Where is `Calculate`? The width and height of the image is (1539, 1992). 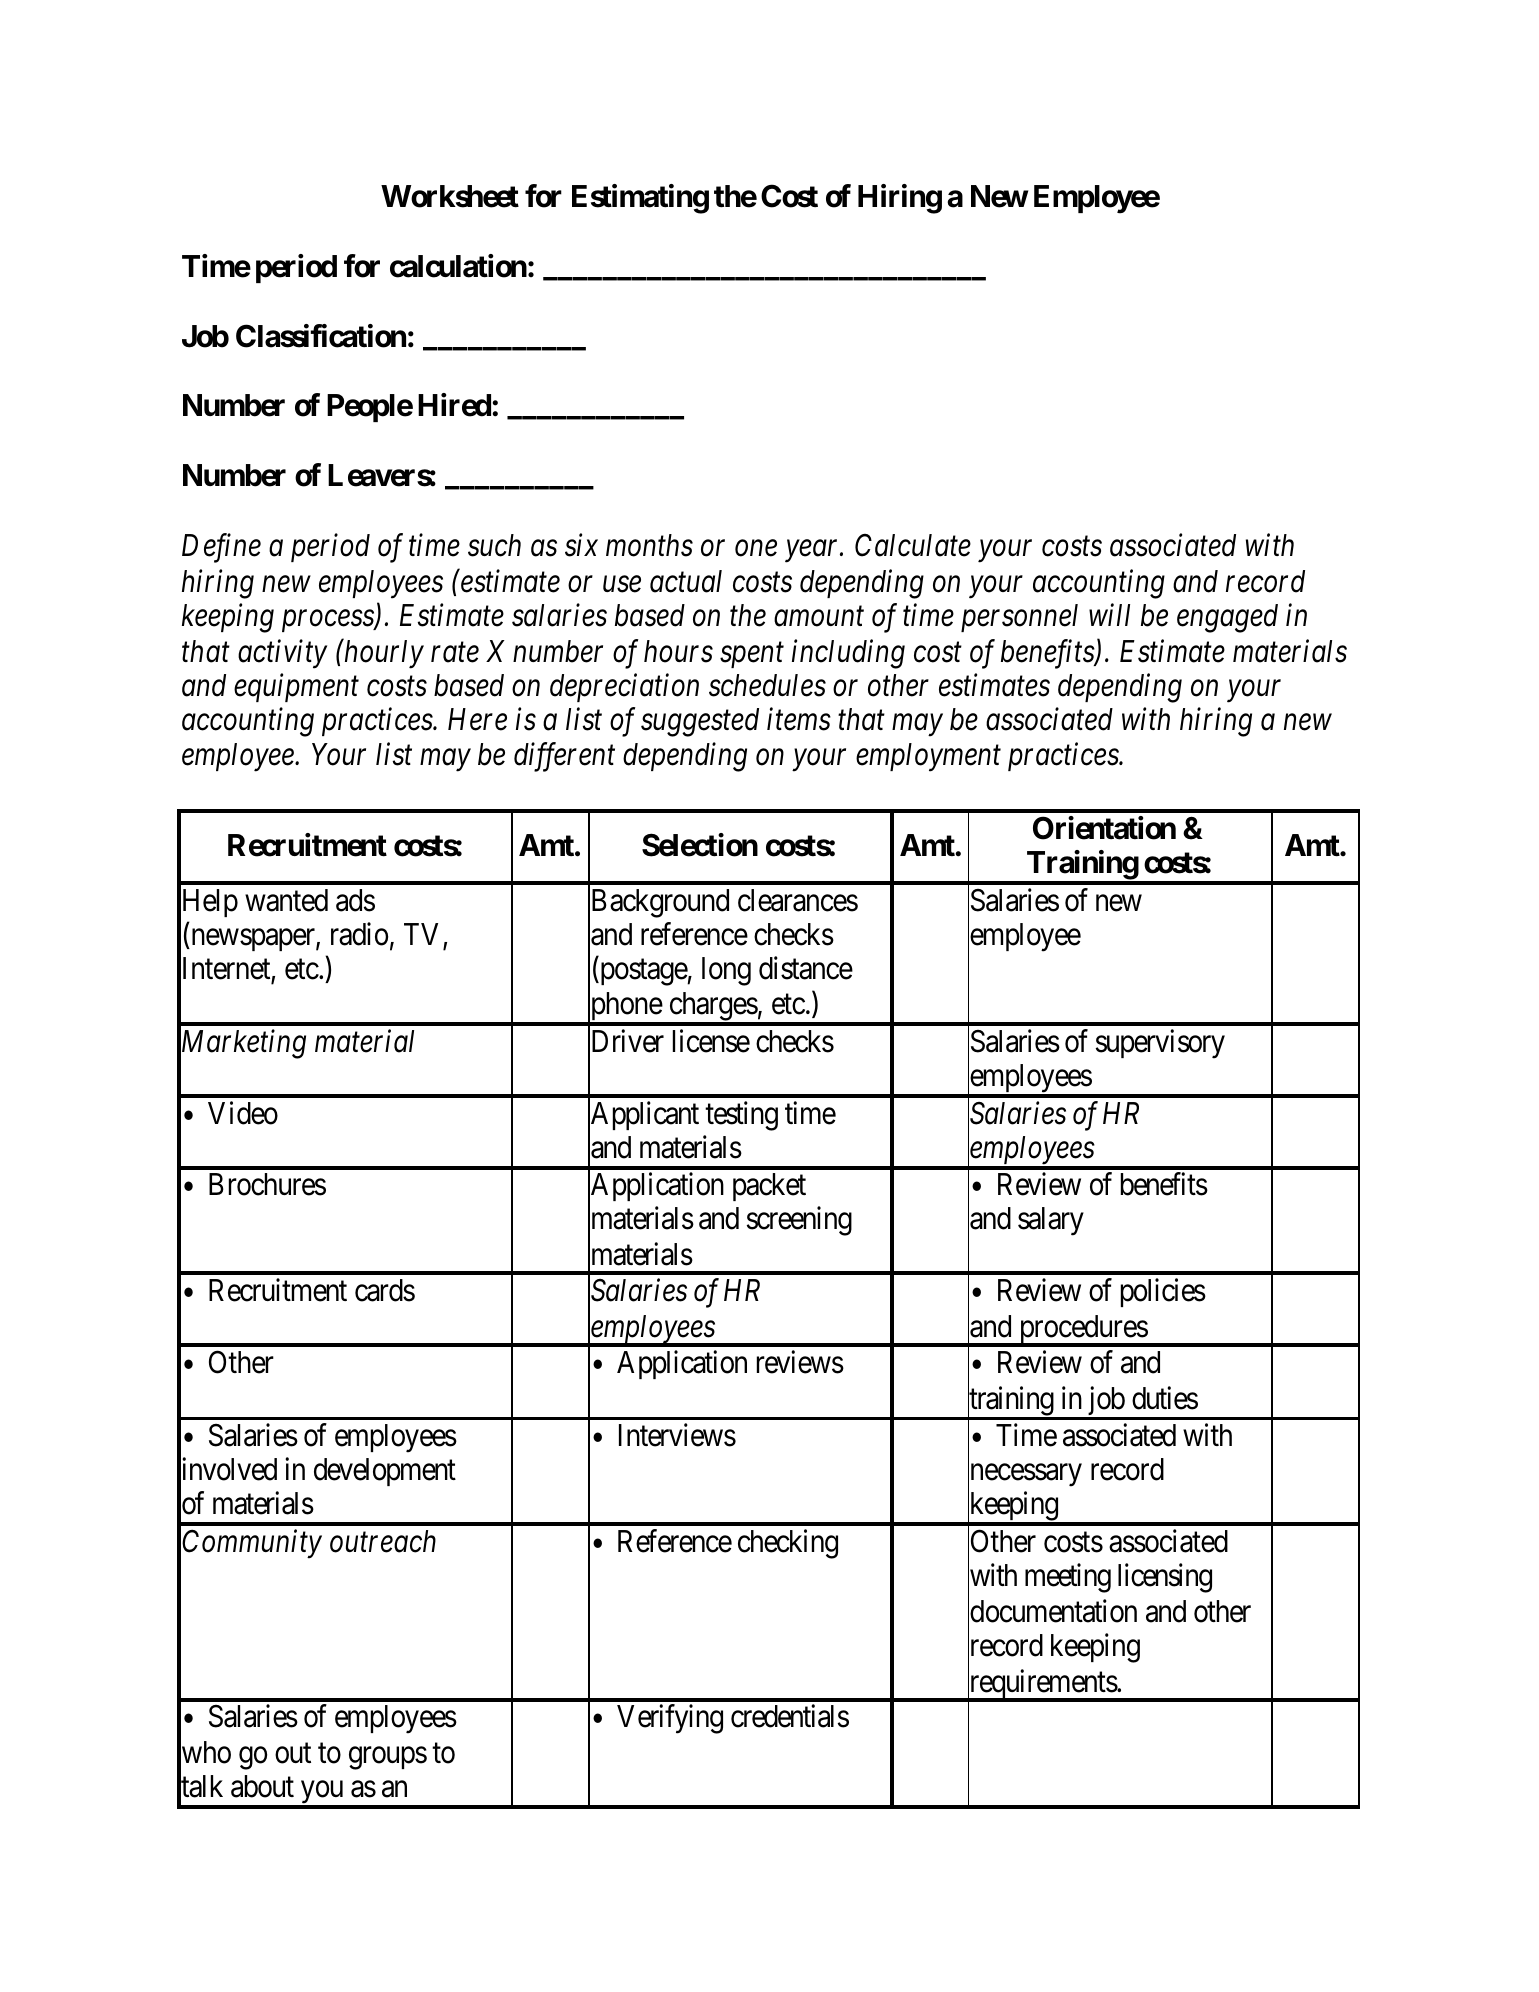
Calculate is located at coordinates (913, 545).
